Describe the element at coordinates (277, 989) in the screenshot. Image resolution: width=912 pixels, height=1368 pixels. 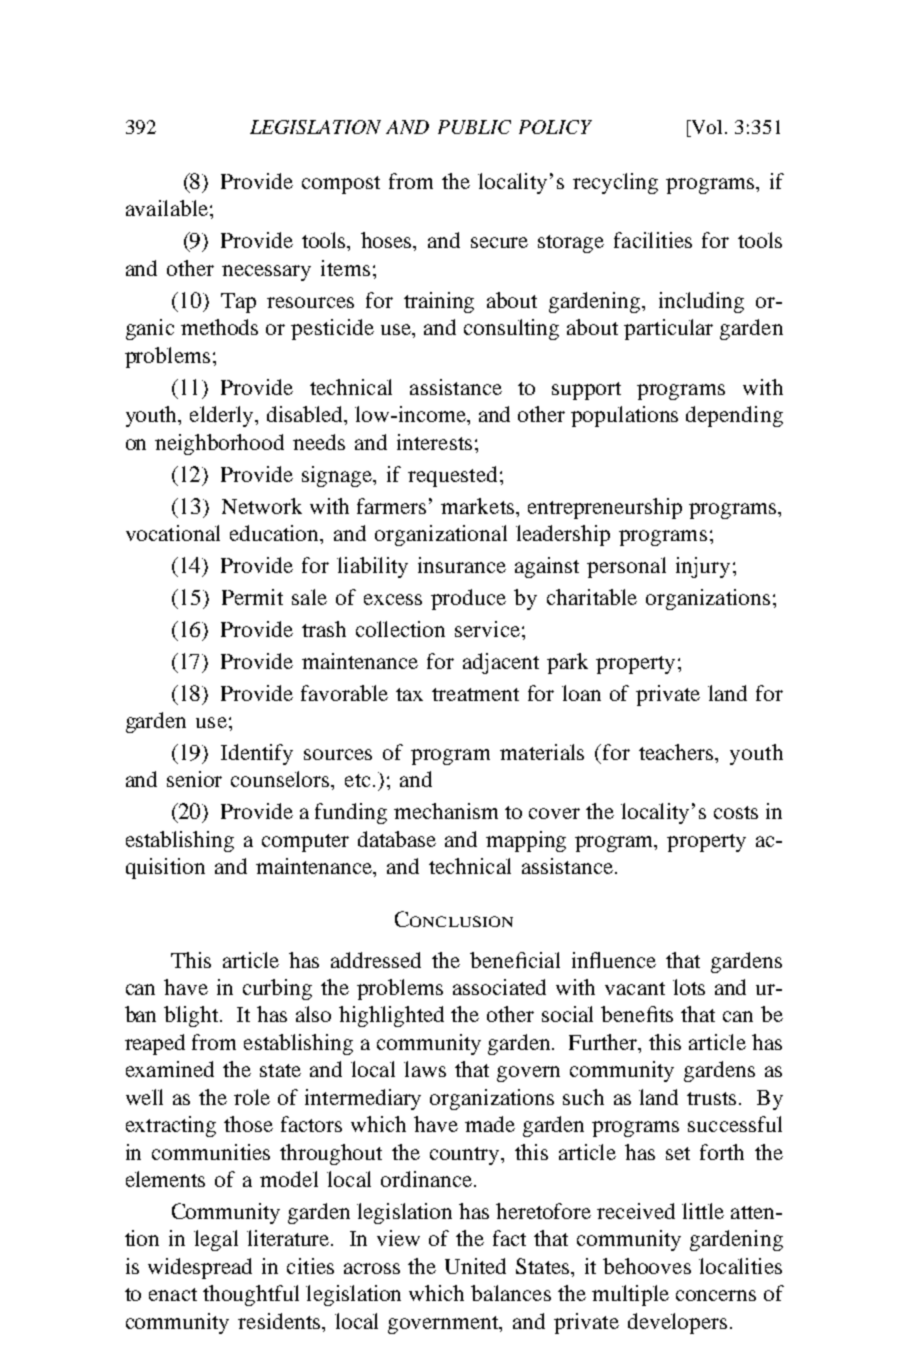
I see `curbing` at that location.
